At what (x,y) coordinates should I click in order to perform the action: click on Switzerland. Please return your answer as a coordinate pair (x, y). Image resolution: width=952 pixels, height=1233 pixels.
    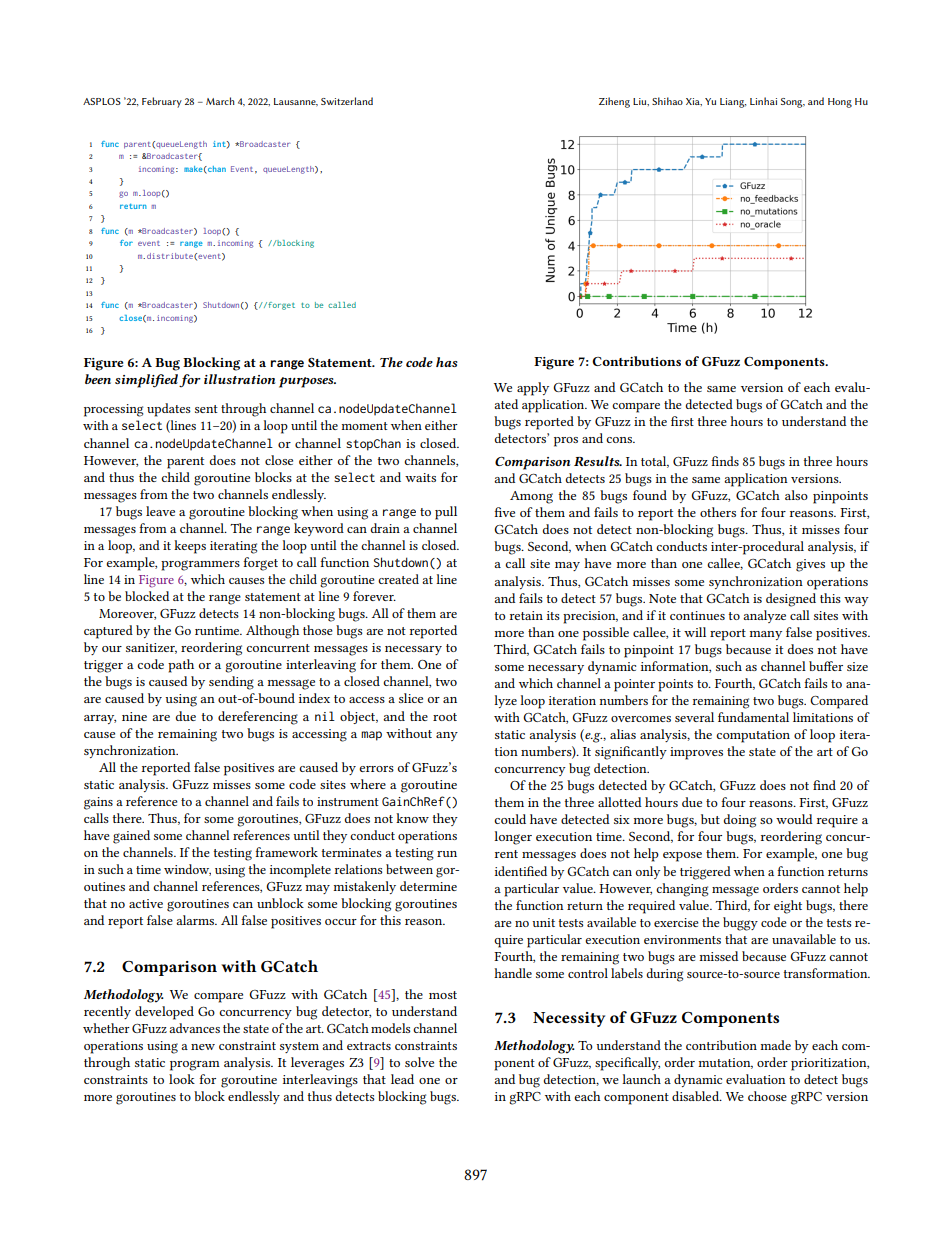
    Looking at the image, I should click on (347, 101).
